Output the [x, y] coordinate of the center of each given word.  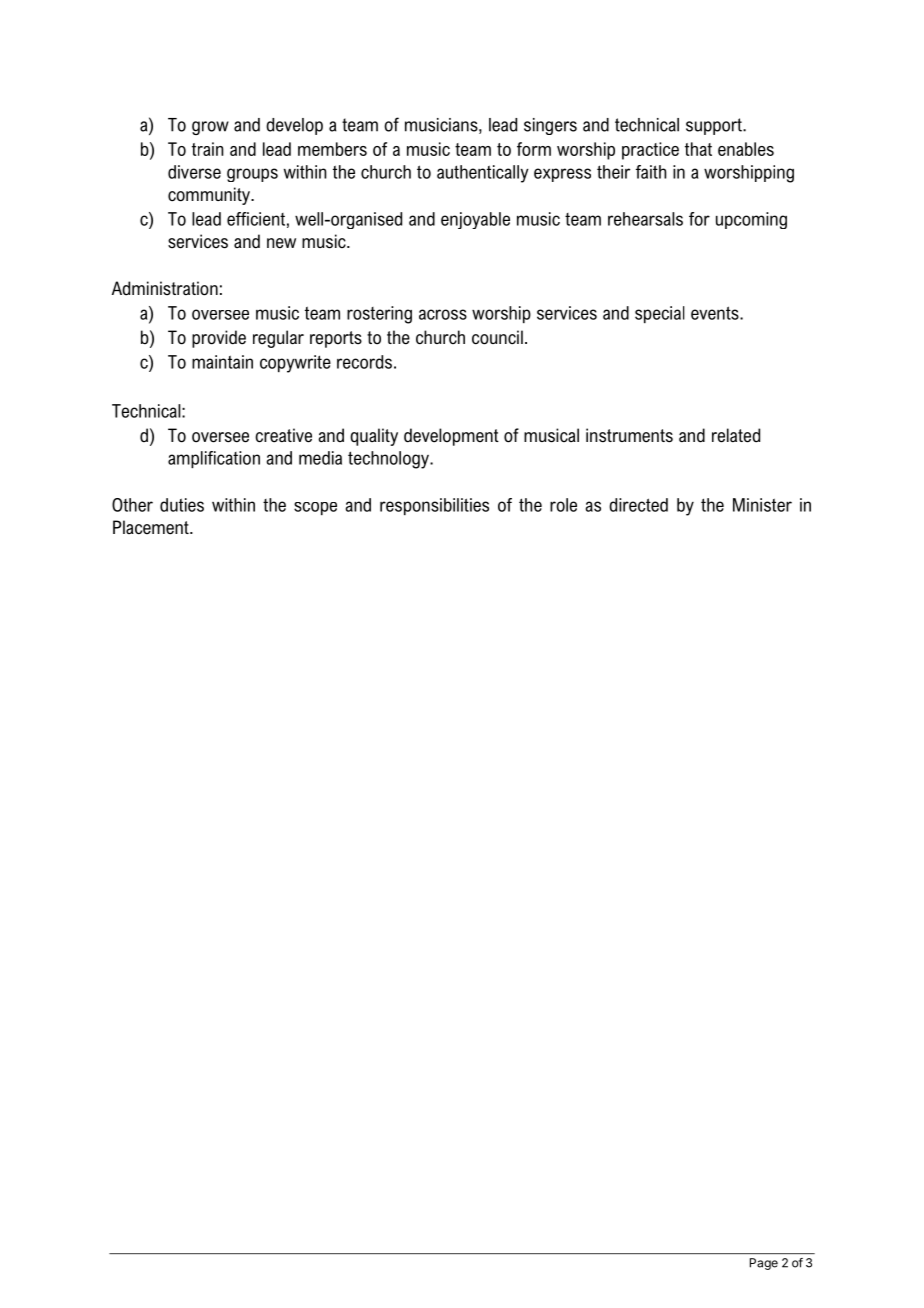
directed [638, 505]
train [208, 149]
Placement [152, 527]
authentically [483, 174]
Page [764, 1264]
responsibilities [434, 506]
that [698, 149]
